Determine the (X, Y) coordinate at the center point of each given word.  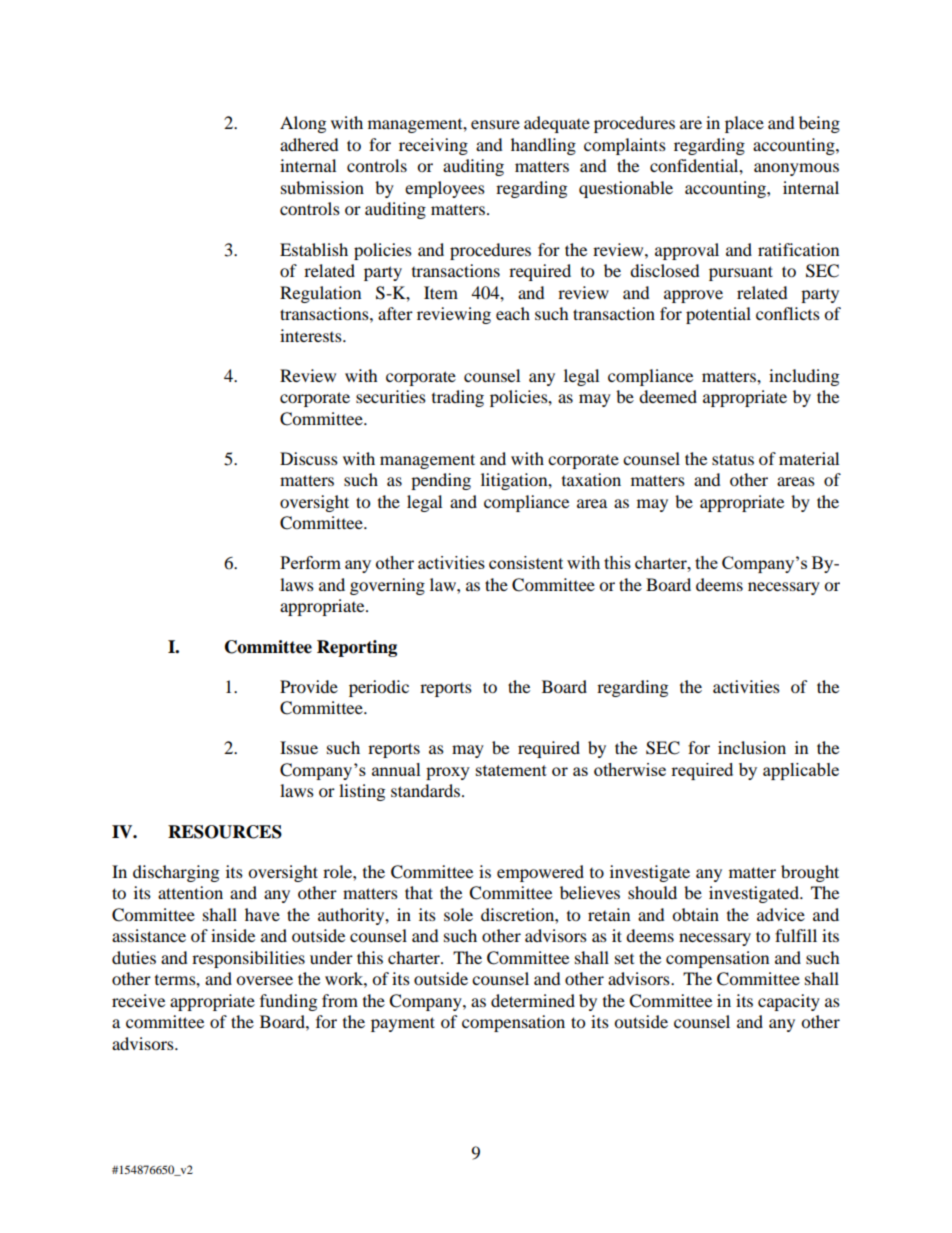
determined (533, 1000)
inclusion (752, 747)
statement (511, 770)
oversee (264, 980)
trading (458, 398)
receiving (433, 146)
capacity (789, 1002)
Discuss (309, 458)
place (744, 124)
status (733, 459)
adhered (309, 144)
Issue (299, 747)
